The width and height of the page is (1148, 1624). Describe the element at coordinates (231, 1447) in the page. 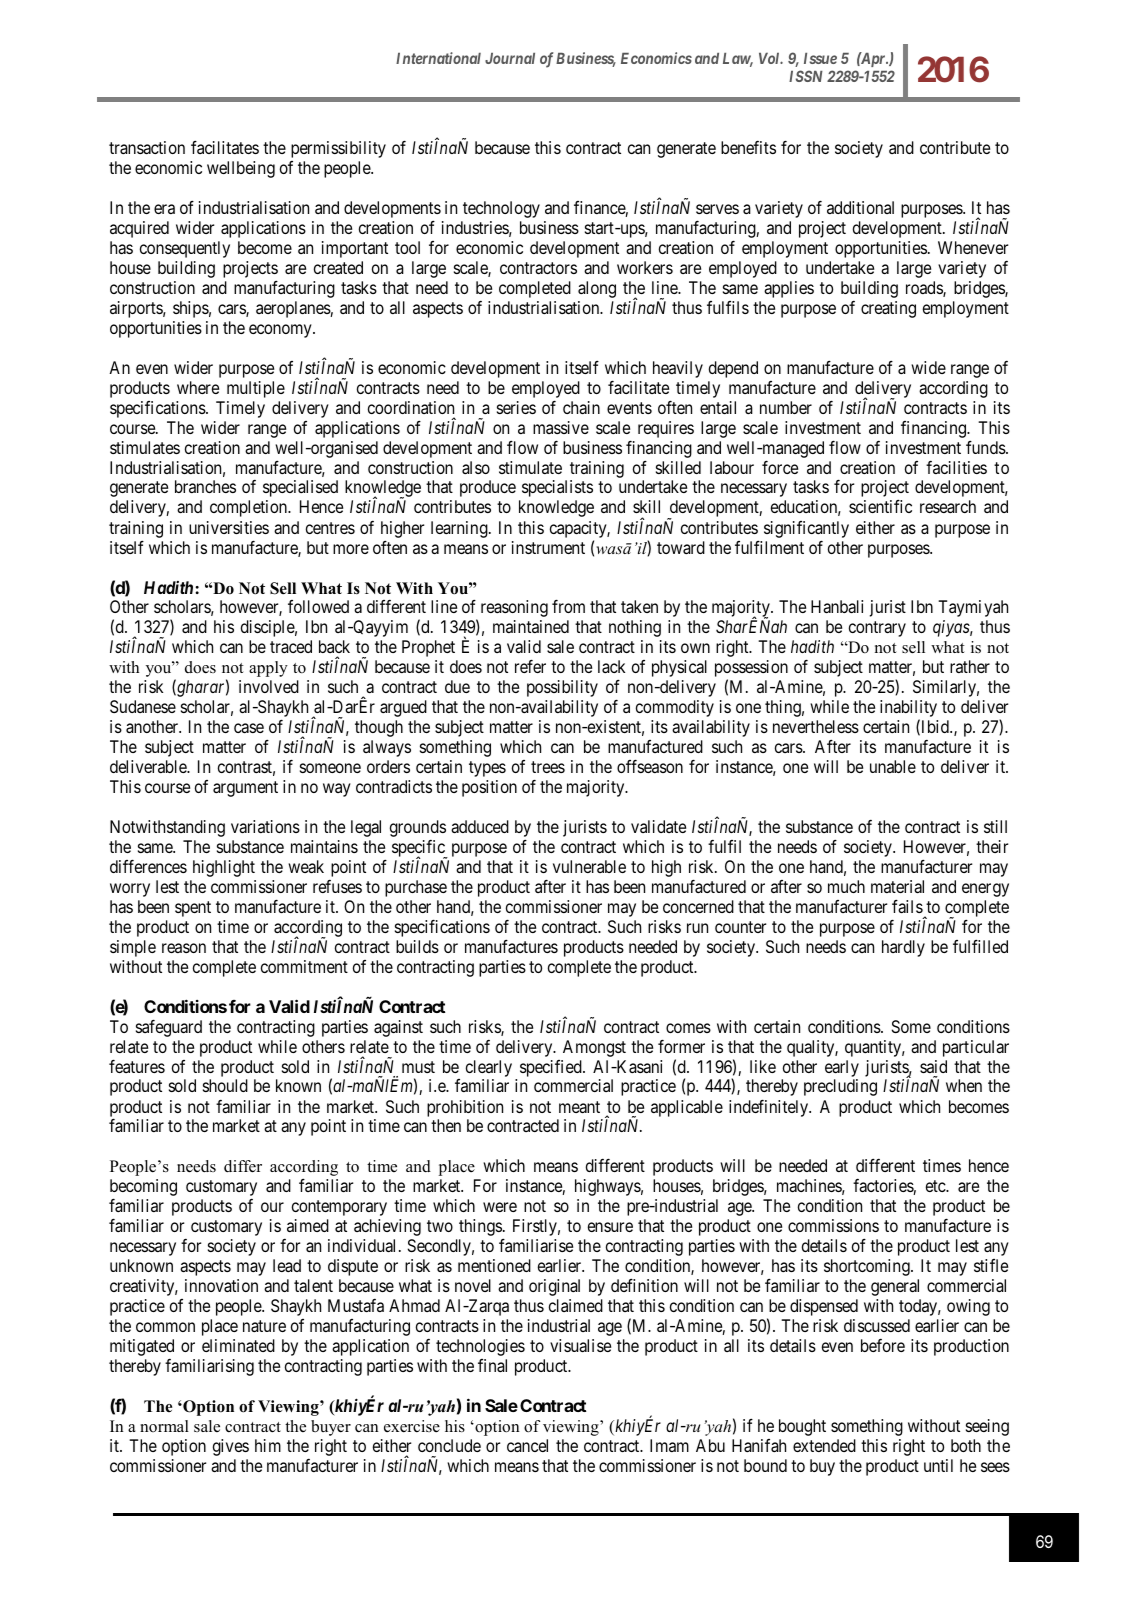

I see `gives` at that location.
